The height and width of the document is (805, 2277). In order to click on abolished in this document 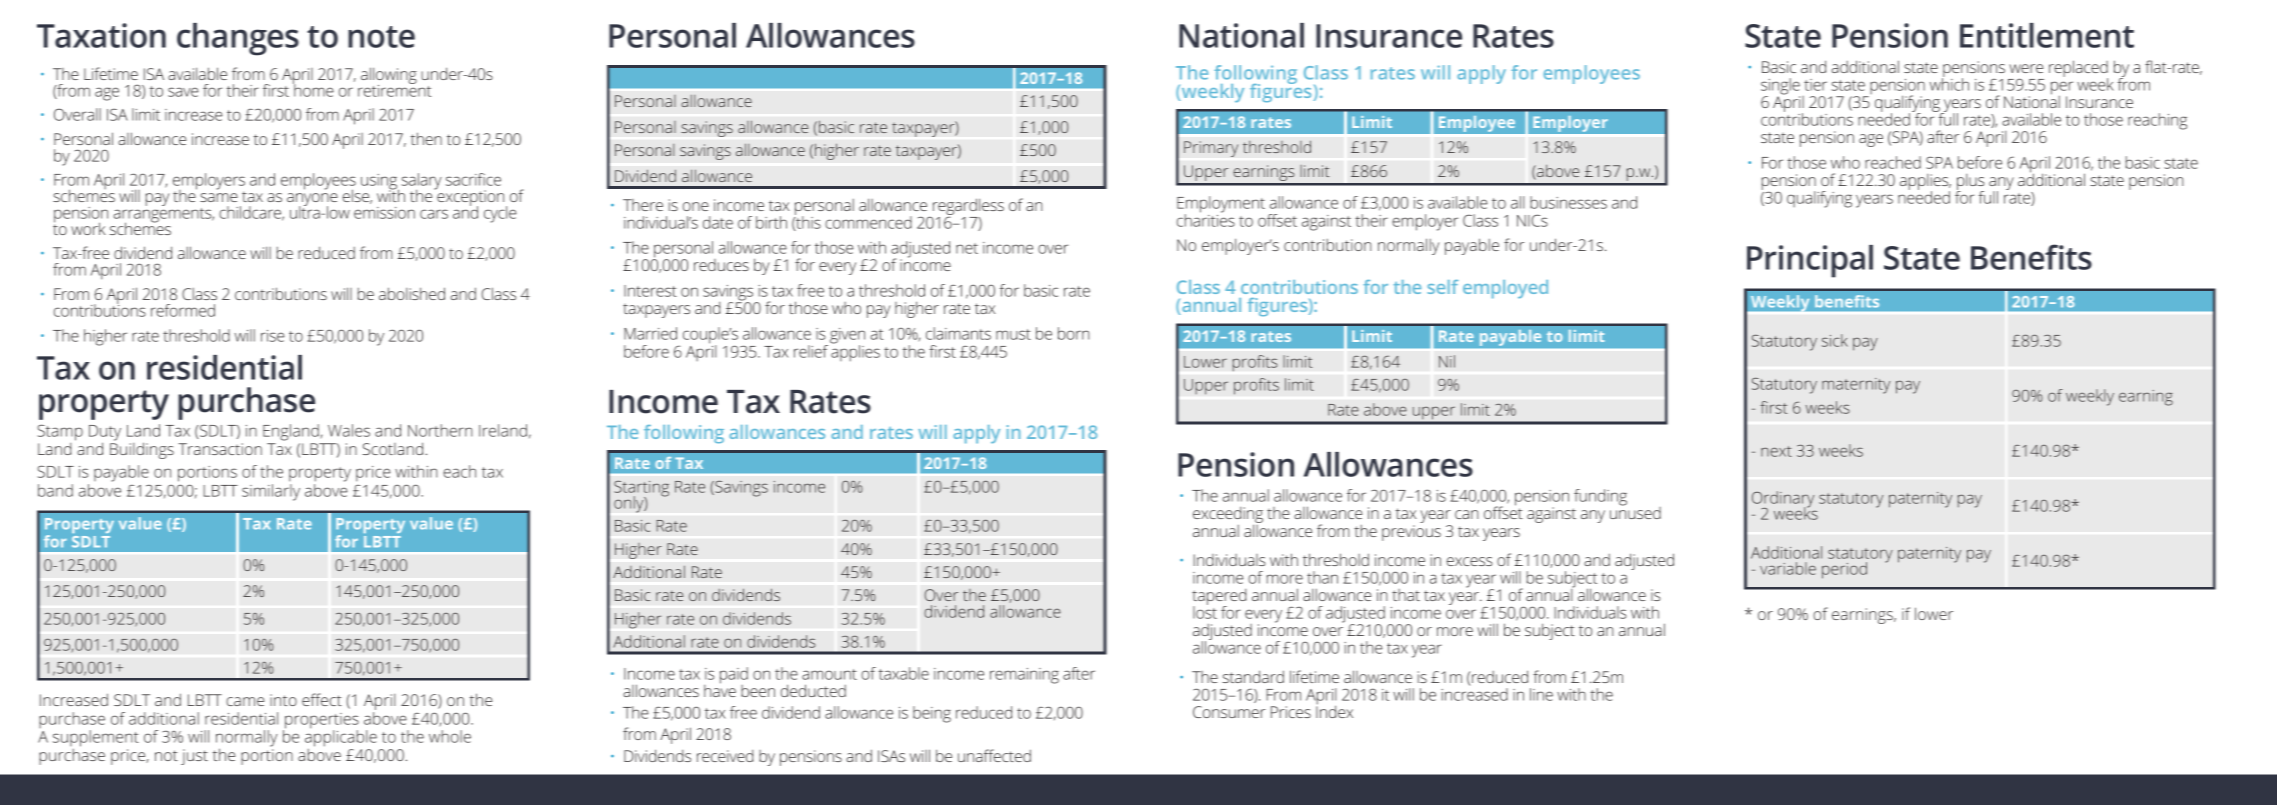, I will do `click(412, 293)`.
